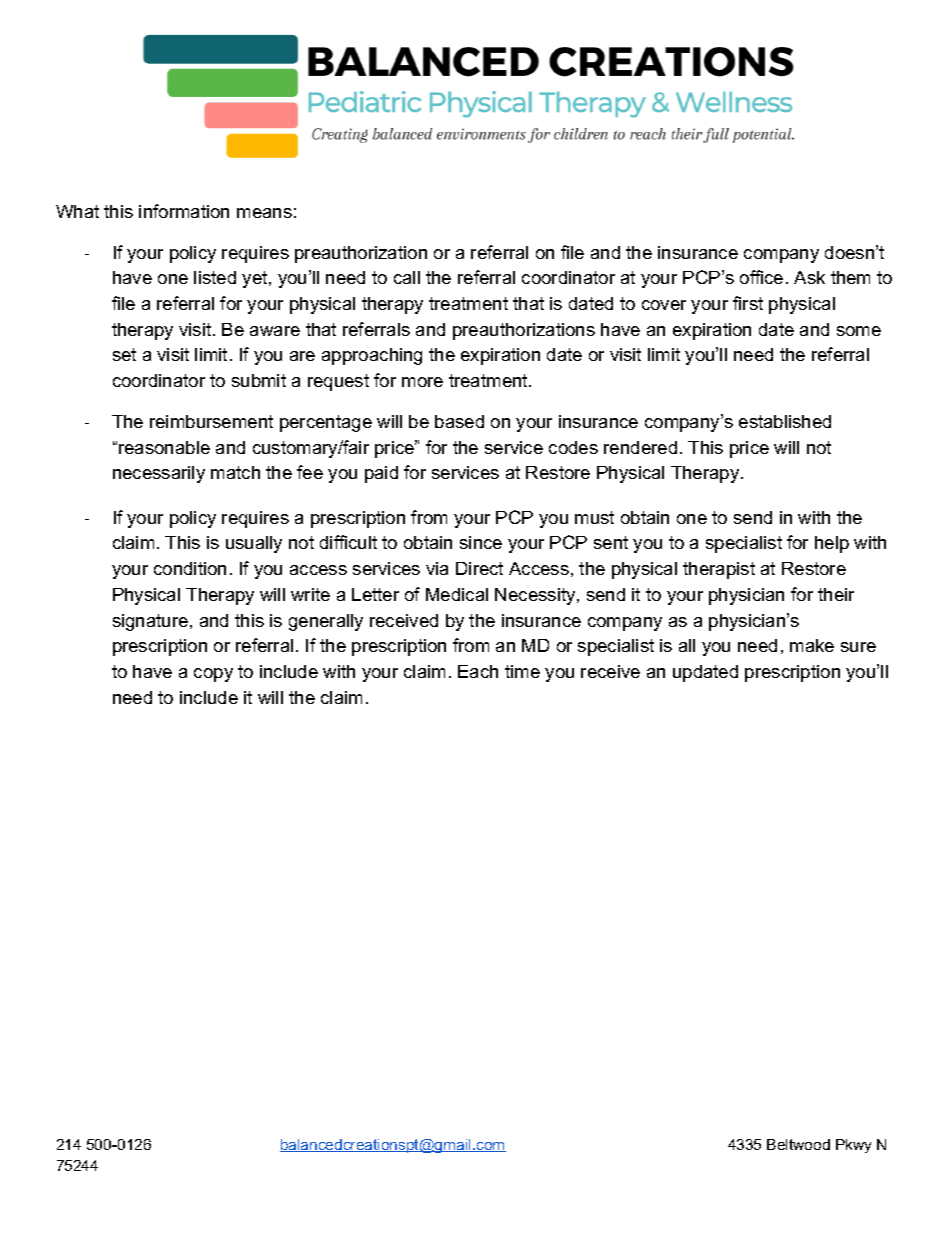  Describe the element at coordinates (478, 671) in the image. I see `Each` at that location.
